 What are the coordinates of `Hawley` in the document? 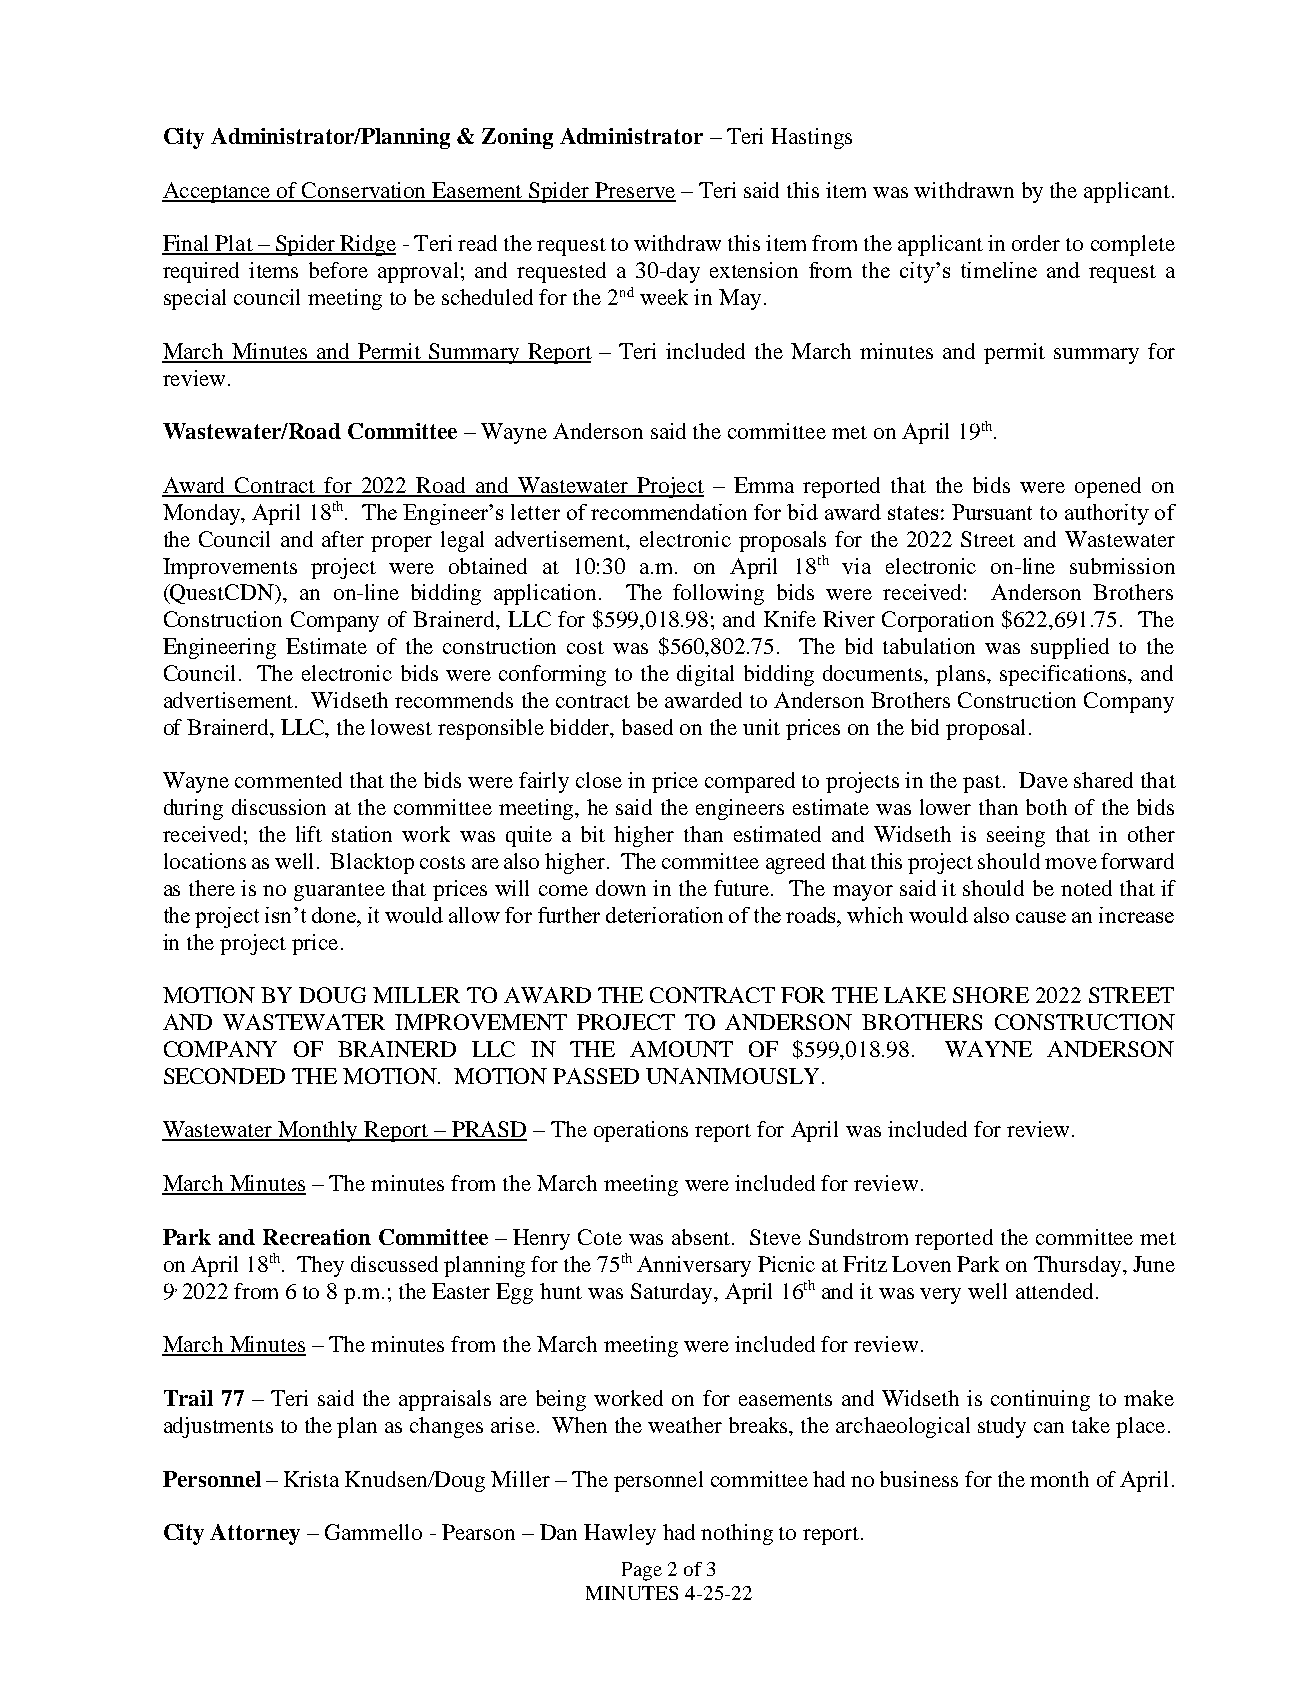 It's located at (620, 1534).
